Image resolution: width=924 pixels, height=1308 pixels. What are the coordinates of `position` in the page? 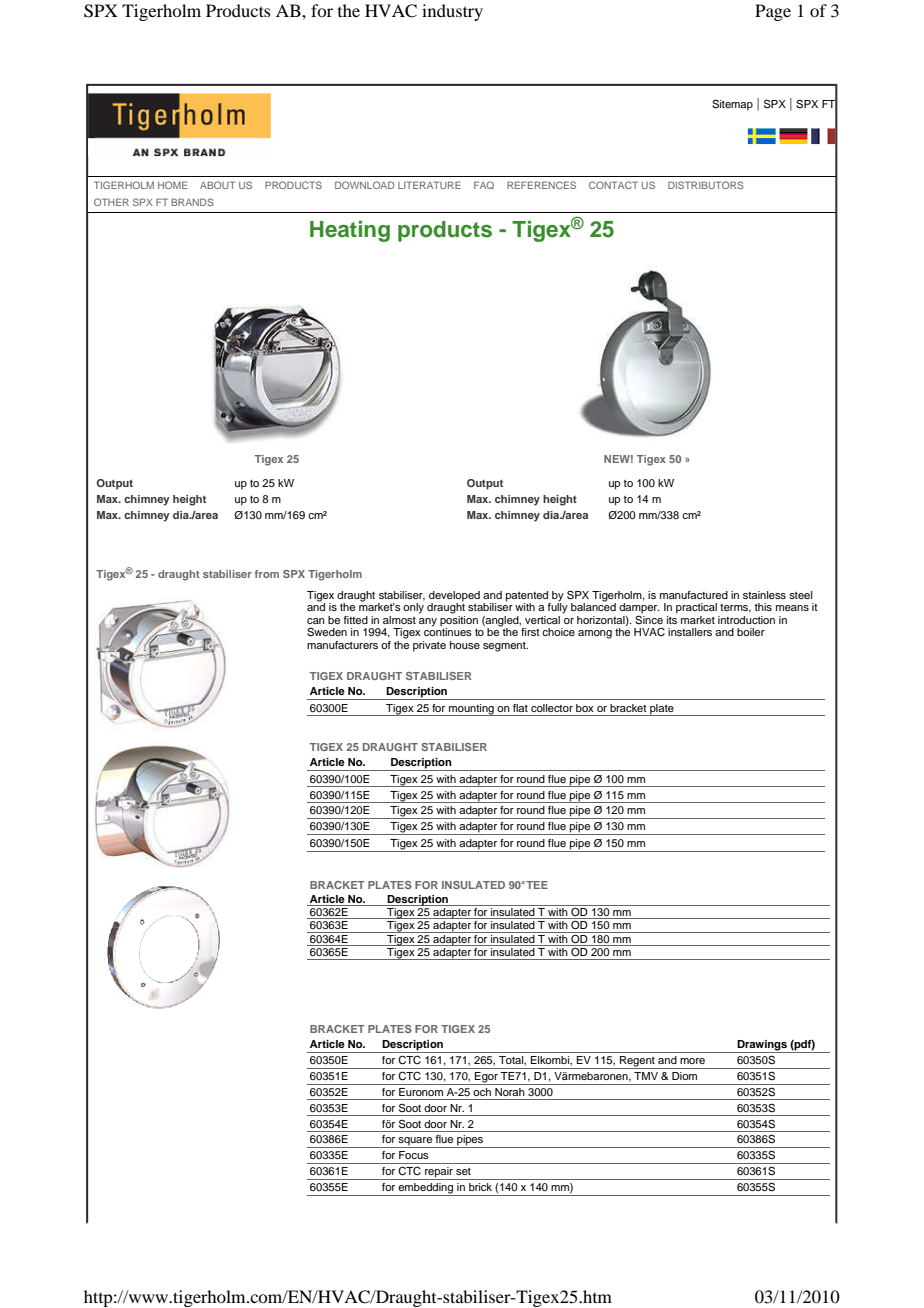 It's located at (459, 621).
